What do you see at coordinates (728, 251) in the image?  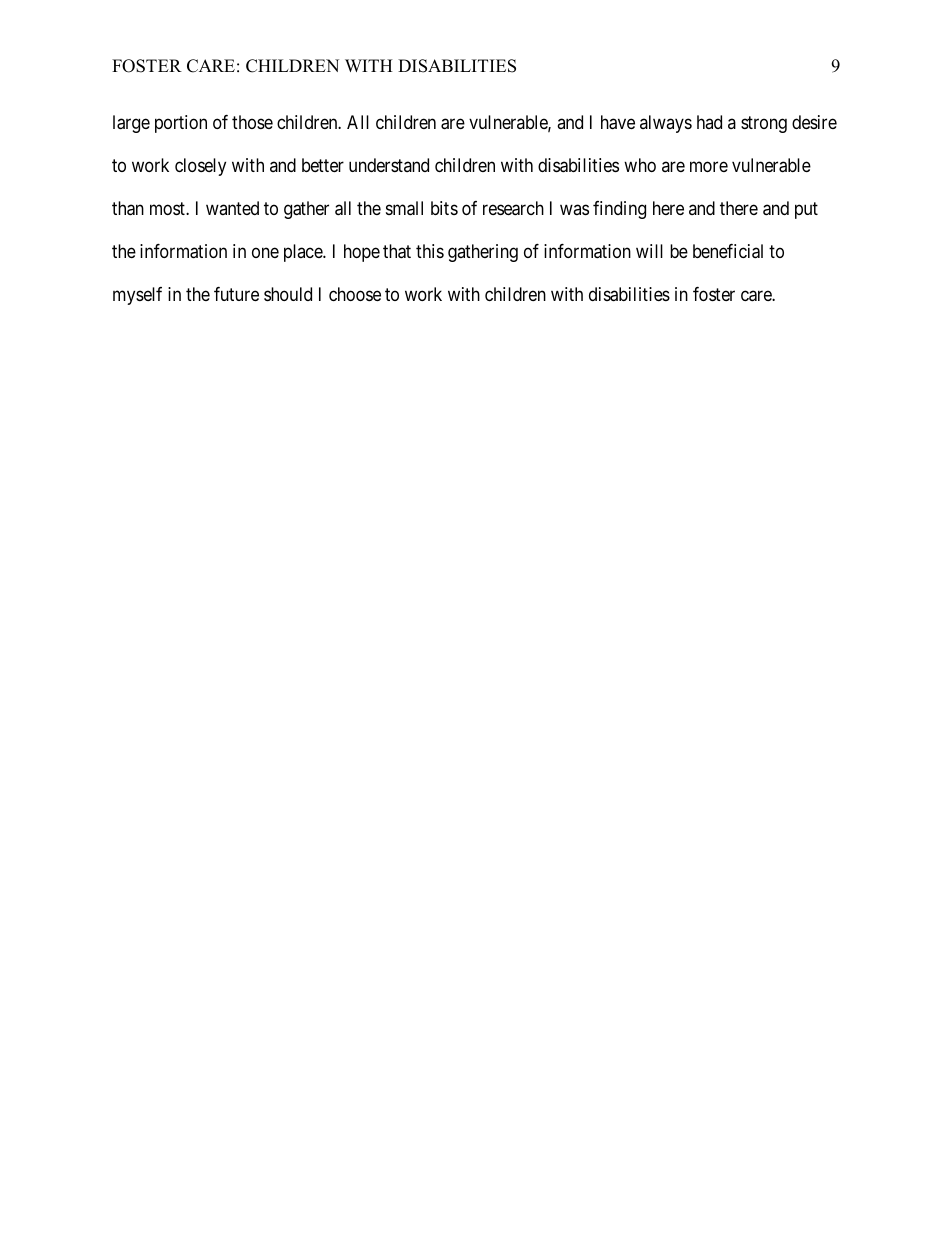 I see `beneficial` at bounding box center [728, 251].
